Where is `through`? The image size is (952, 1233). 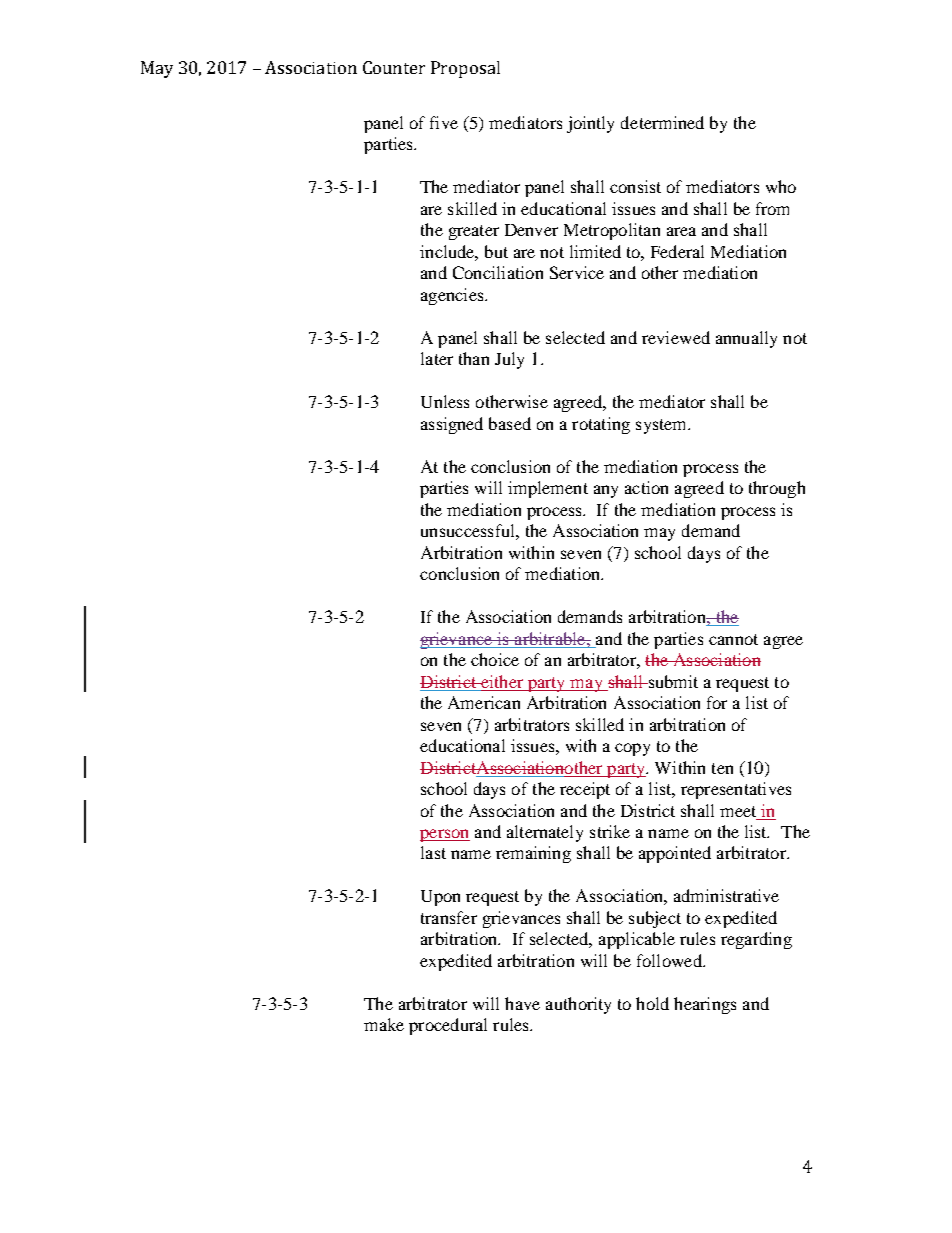
through is located at coordinates (777, 489).
